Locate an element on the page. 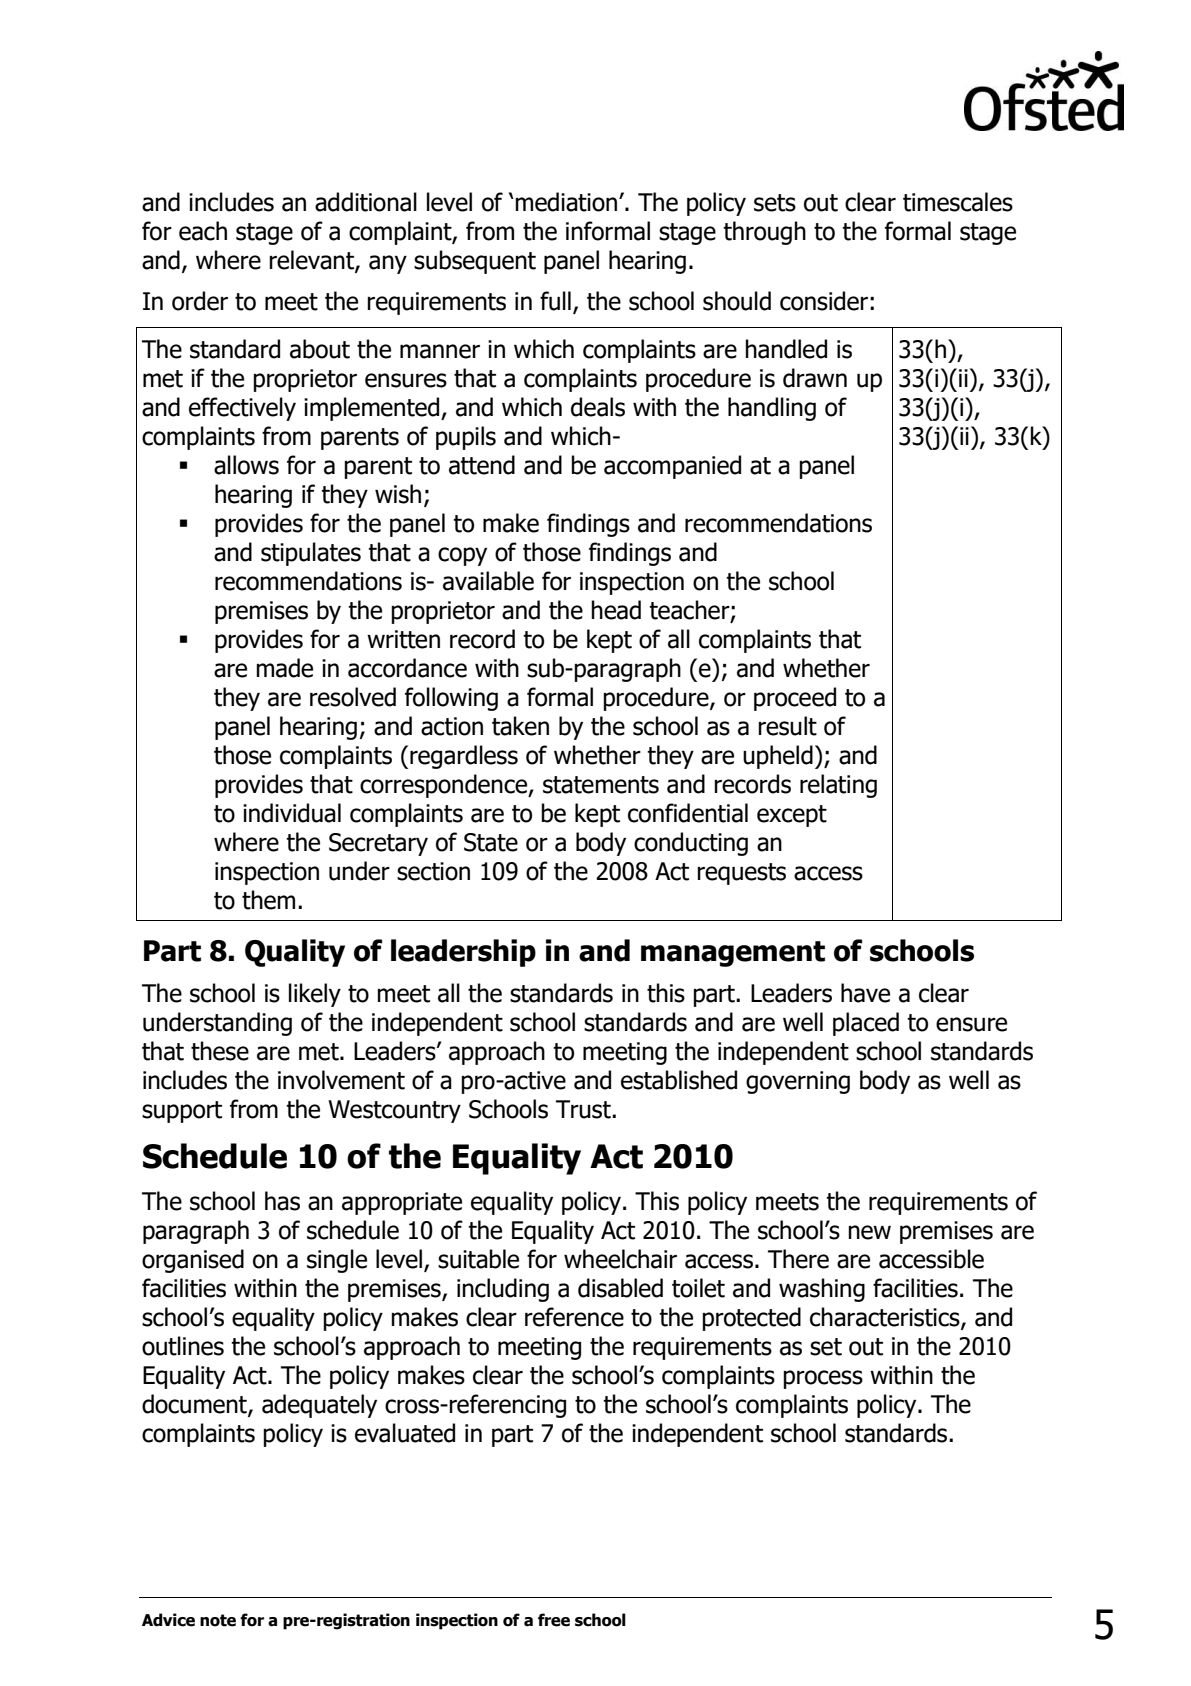 The image size is (1191, 1686). consider is located at coordinates (824, 301).
